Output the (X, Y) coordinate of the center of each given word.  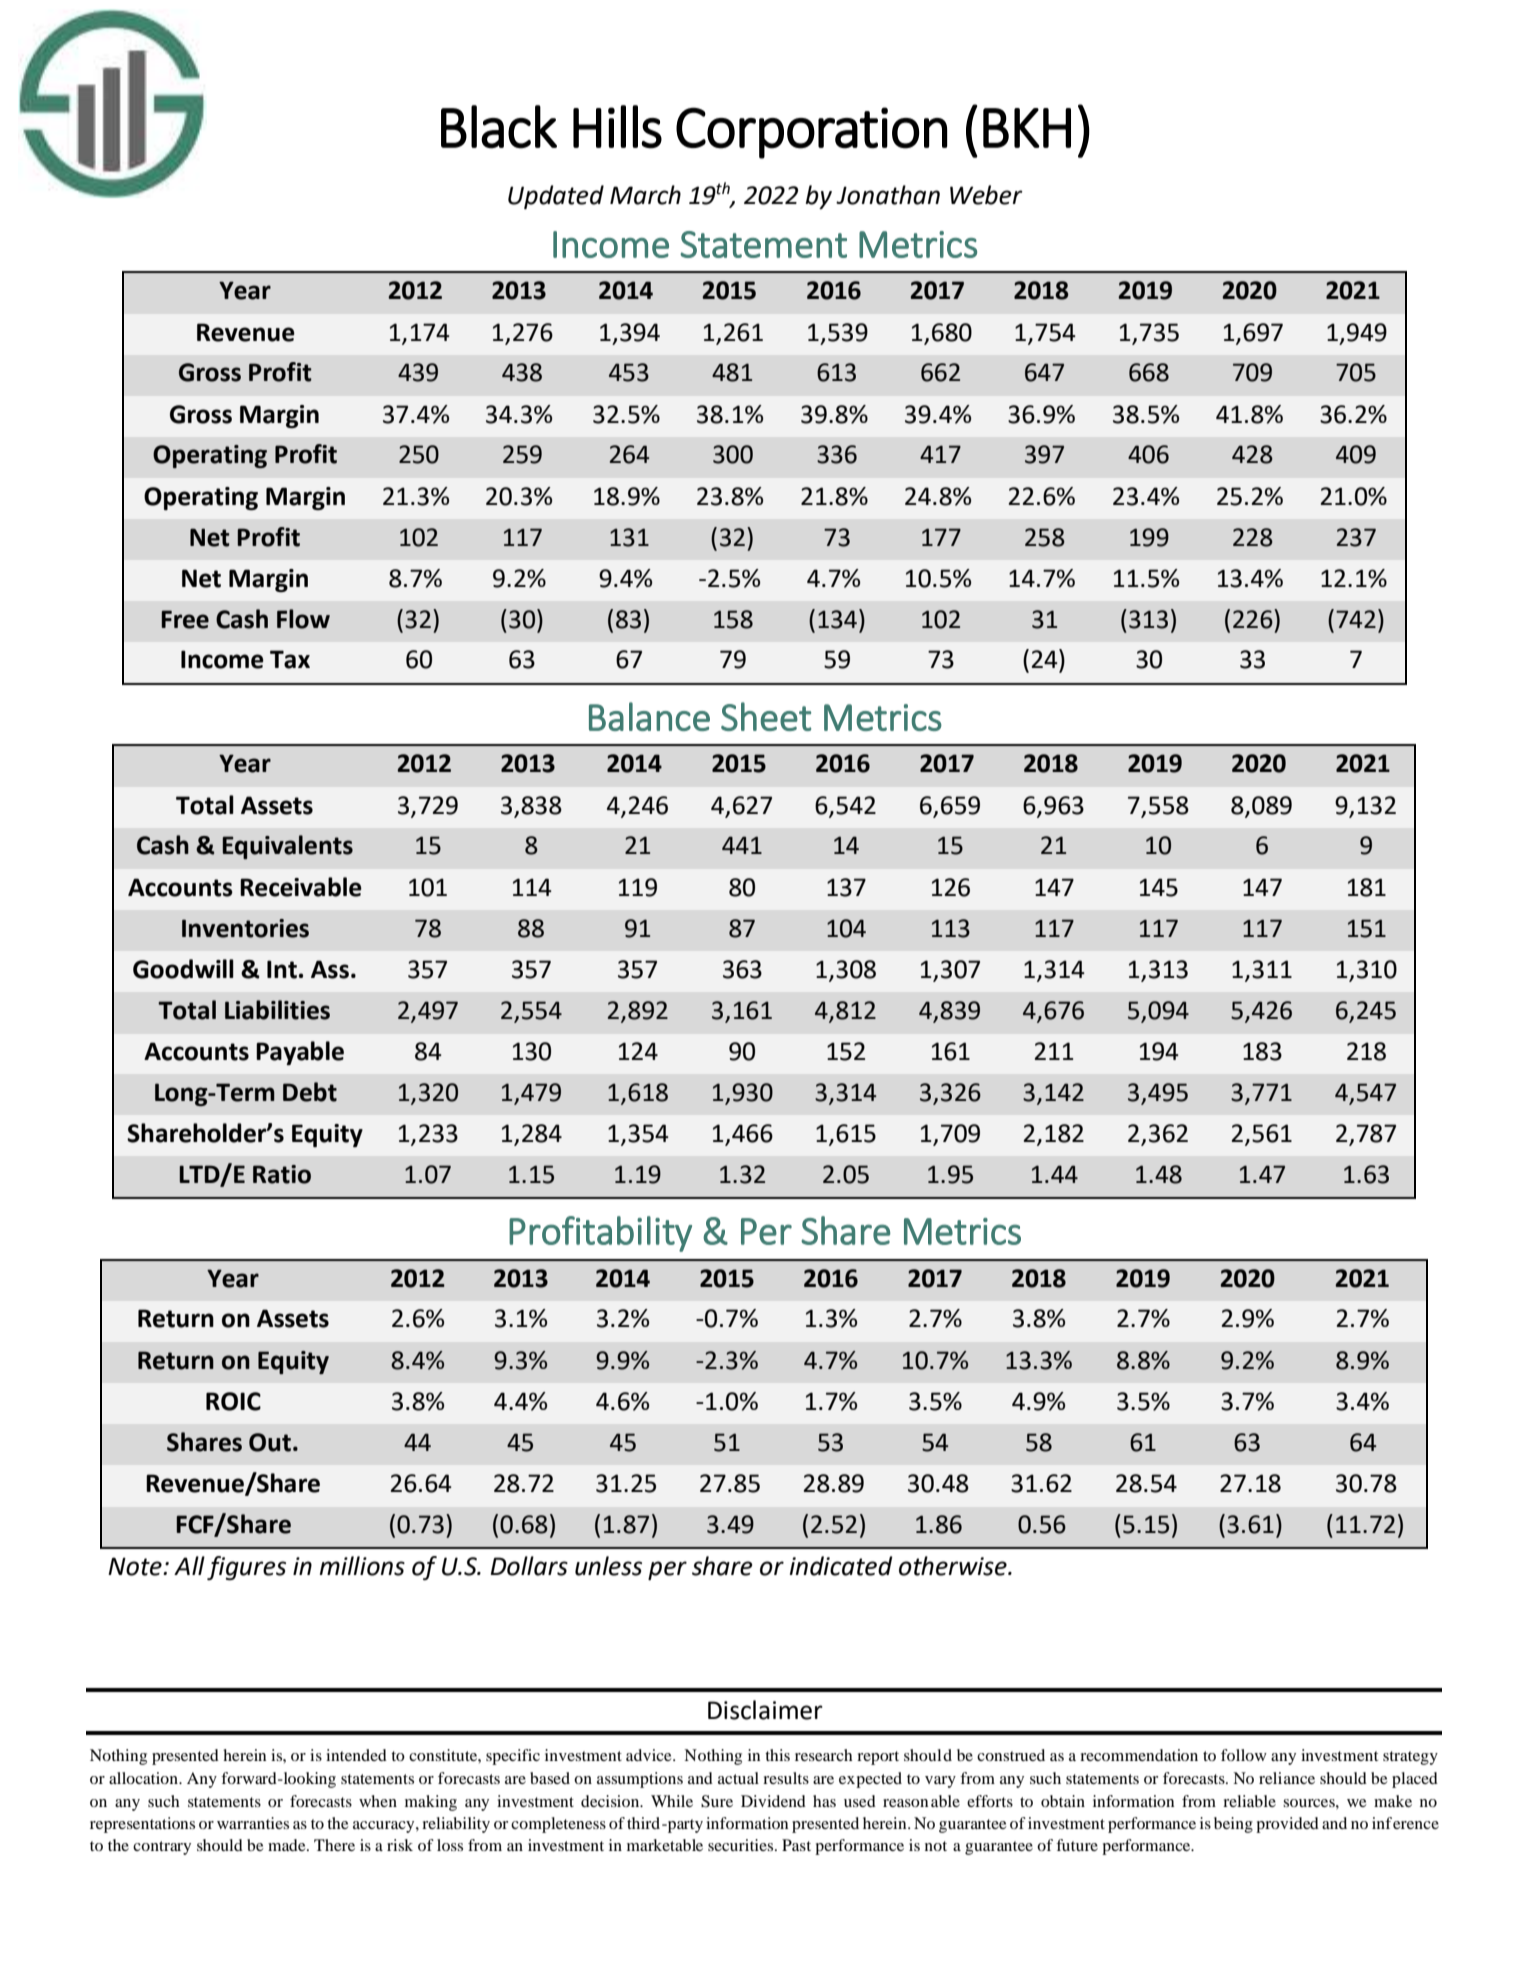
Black (499, 127)
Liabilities (277, 1010)
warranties (253, 1823)
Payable (300, 1053)
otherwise (954, 1566)
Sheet (766, 716)
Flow (303, 619)
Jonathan (888, 195)
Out (270, 1442)
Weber (986, 195)
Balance (649, 716)
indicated (841, 1566)
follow (1244, 1755)
